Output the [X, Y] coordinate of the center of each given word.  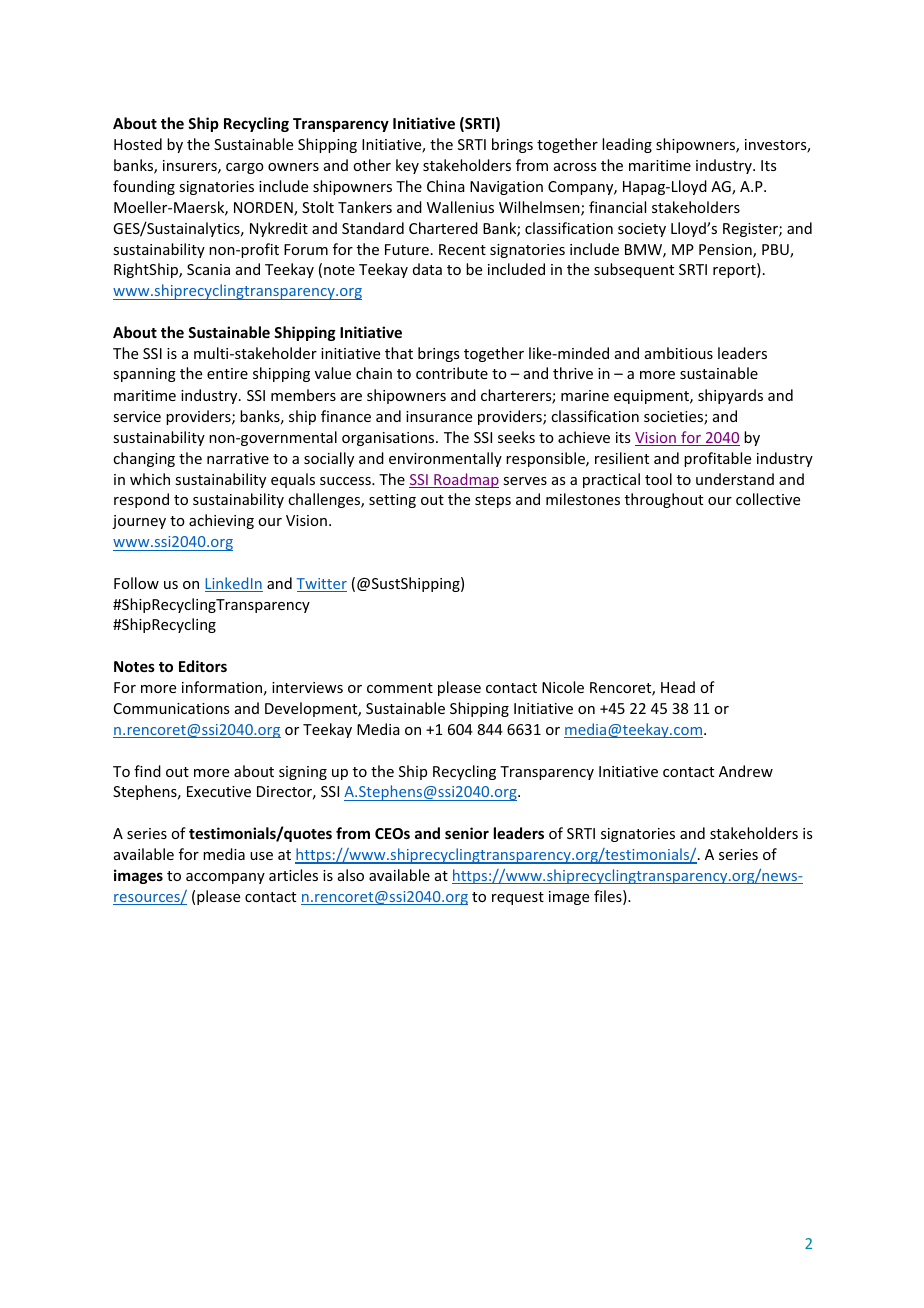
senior [467, 833]
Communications [171, 708]
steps [493, 501]
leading [627, 145]
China [446, 186]
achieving [221, 521]
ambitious [679, 353]
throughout [664, 500]
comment [400, 688]
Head [678, 687]
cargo [245, 168]
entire [227, 373]
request [518, 898]
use [261, 856]
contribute [452, 373]
